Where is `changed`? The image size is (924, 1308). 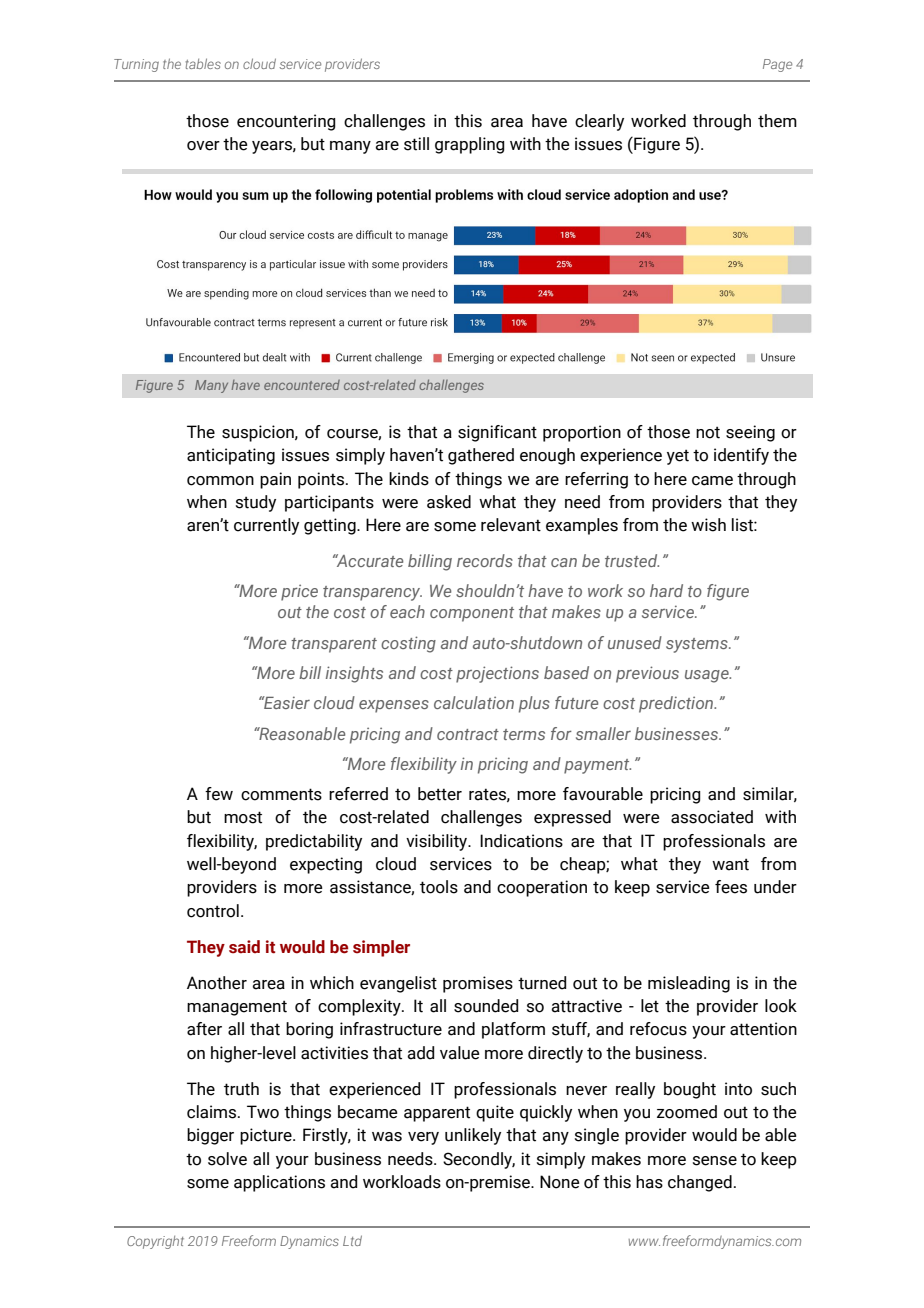
changed is located at coordinates (700, 1183).
